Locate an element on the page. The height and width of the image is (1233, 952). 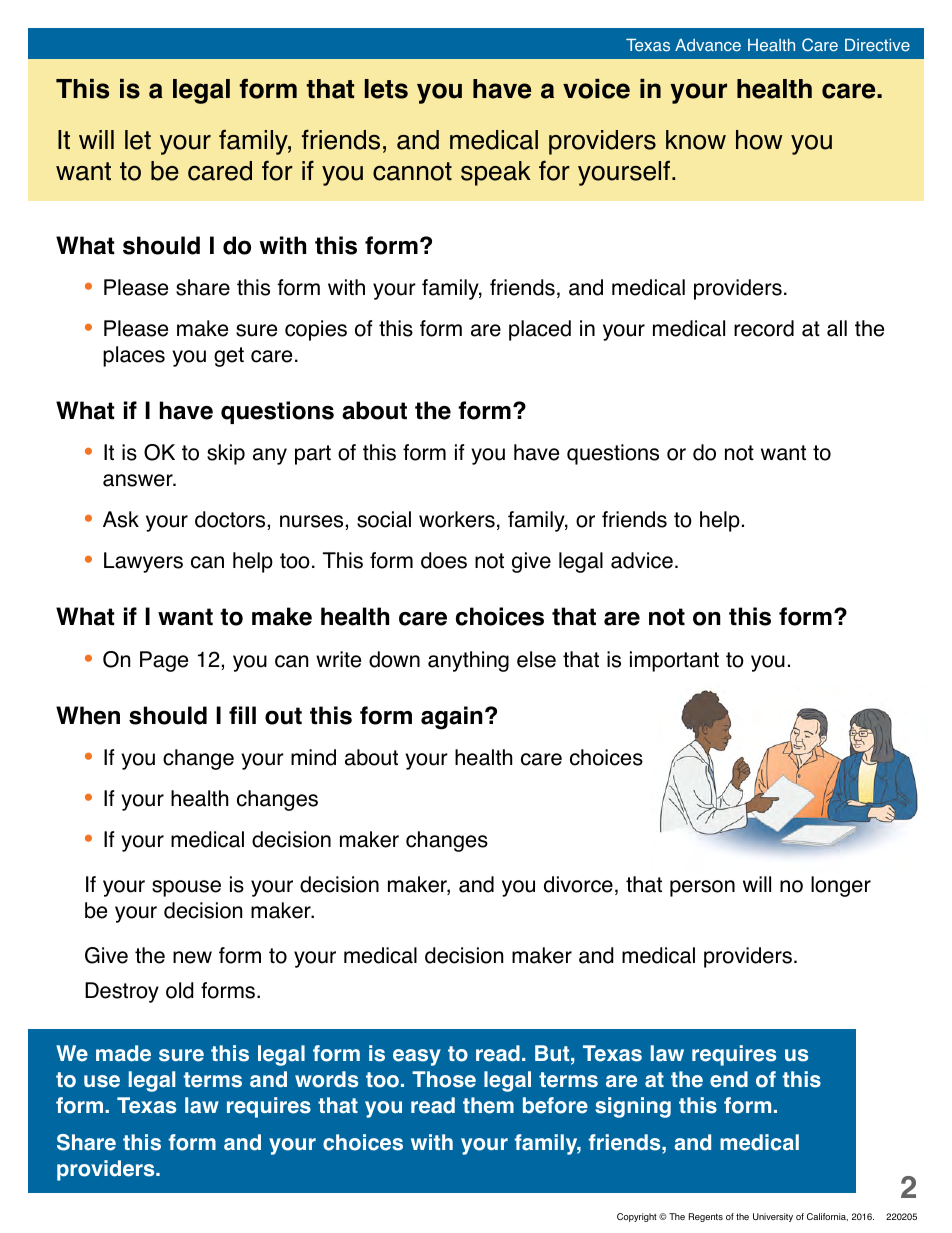
lets is located at coordinates (386, 89).
